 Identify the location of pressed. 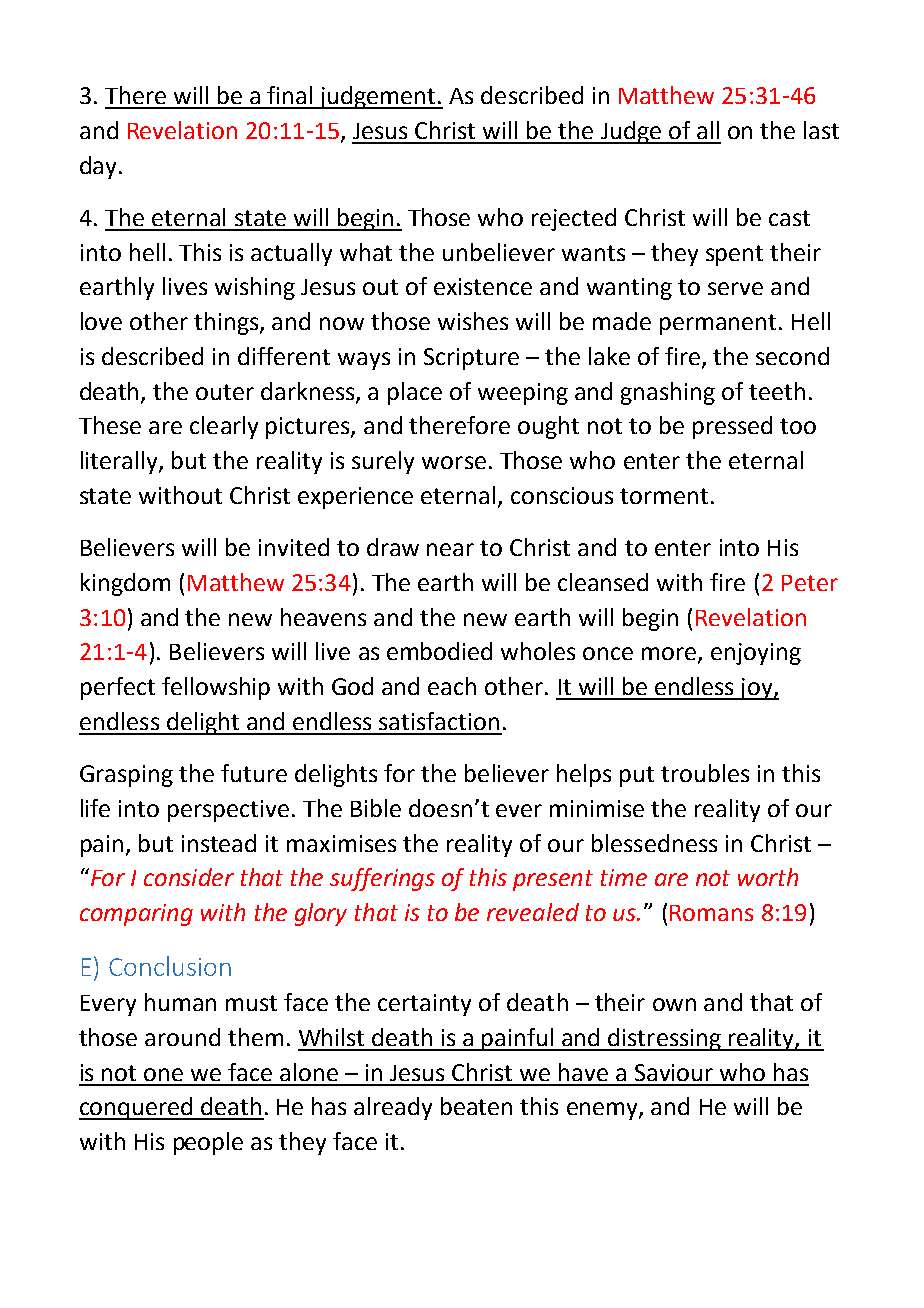
(732, 427).
